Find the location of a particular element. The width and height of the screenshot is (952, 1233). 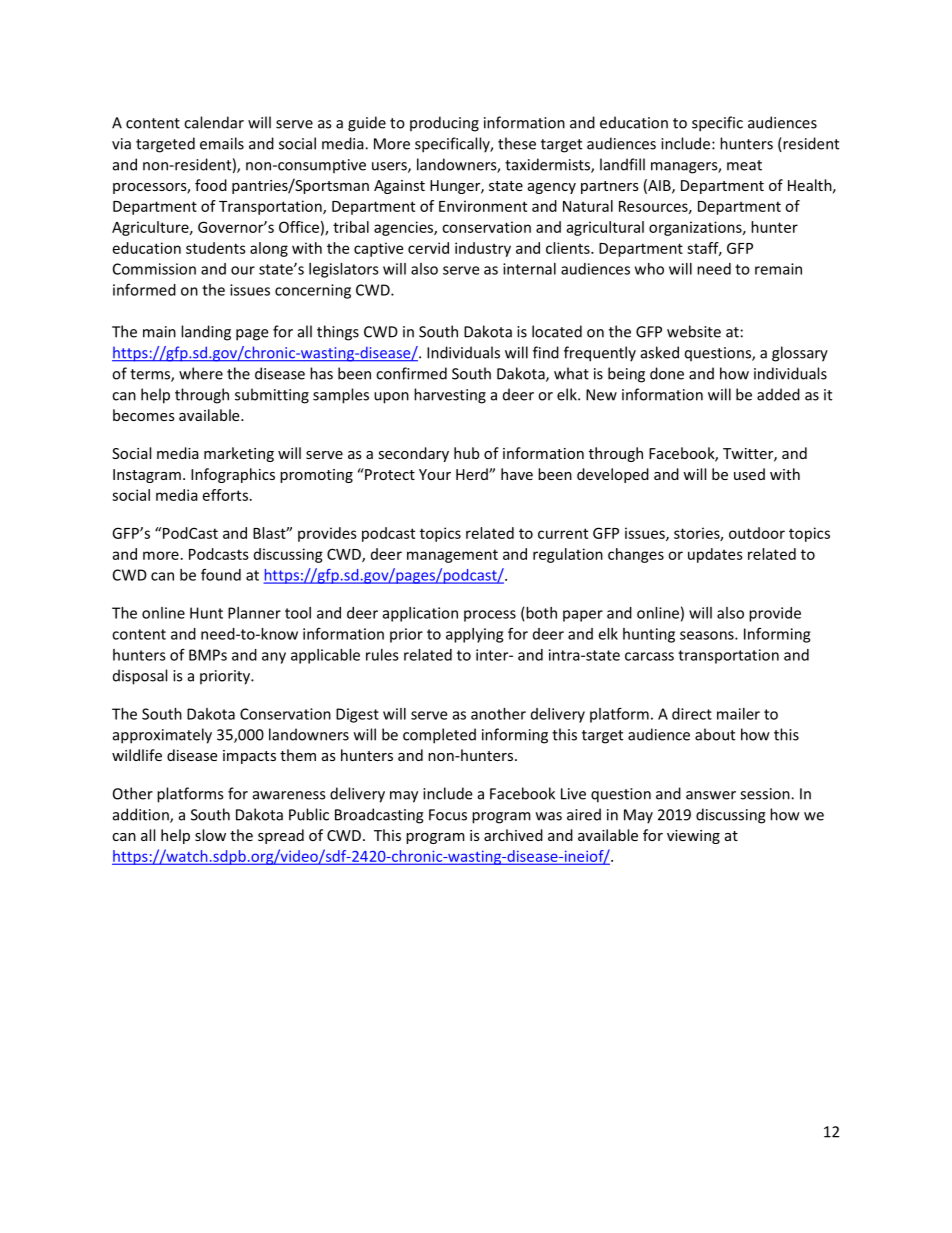

slow is located at coordinates (210, 835).
